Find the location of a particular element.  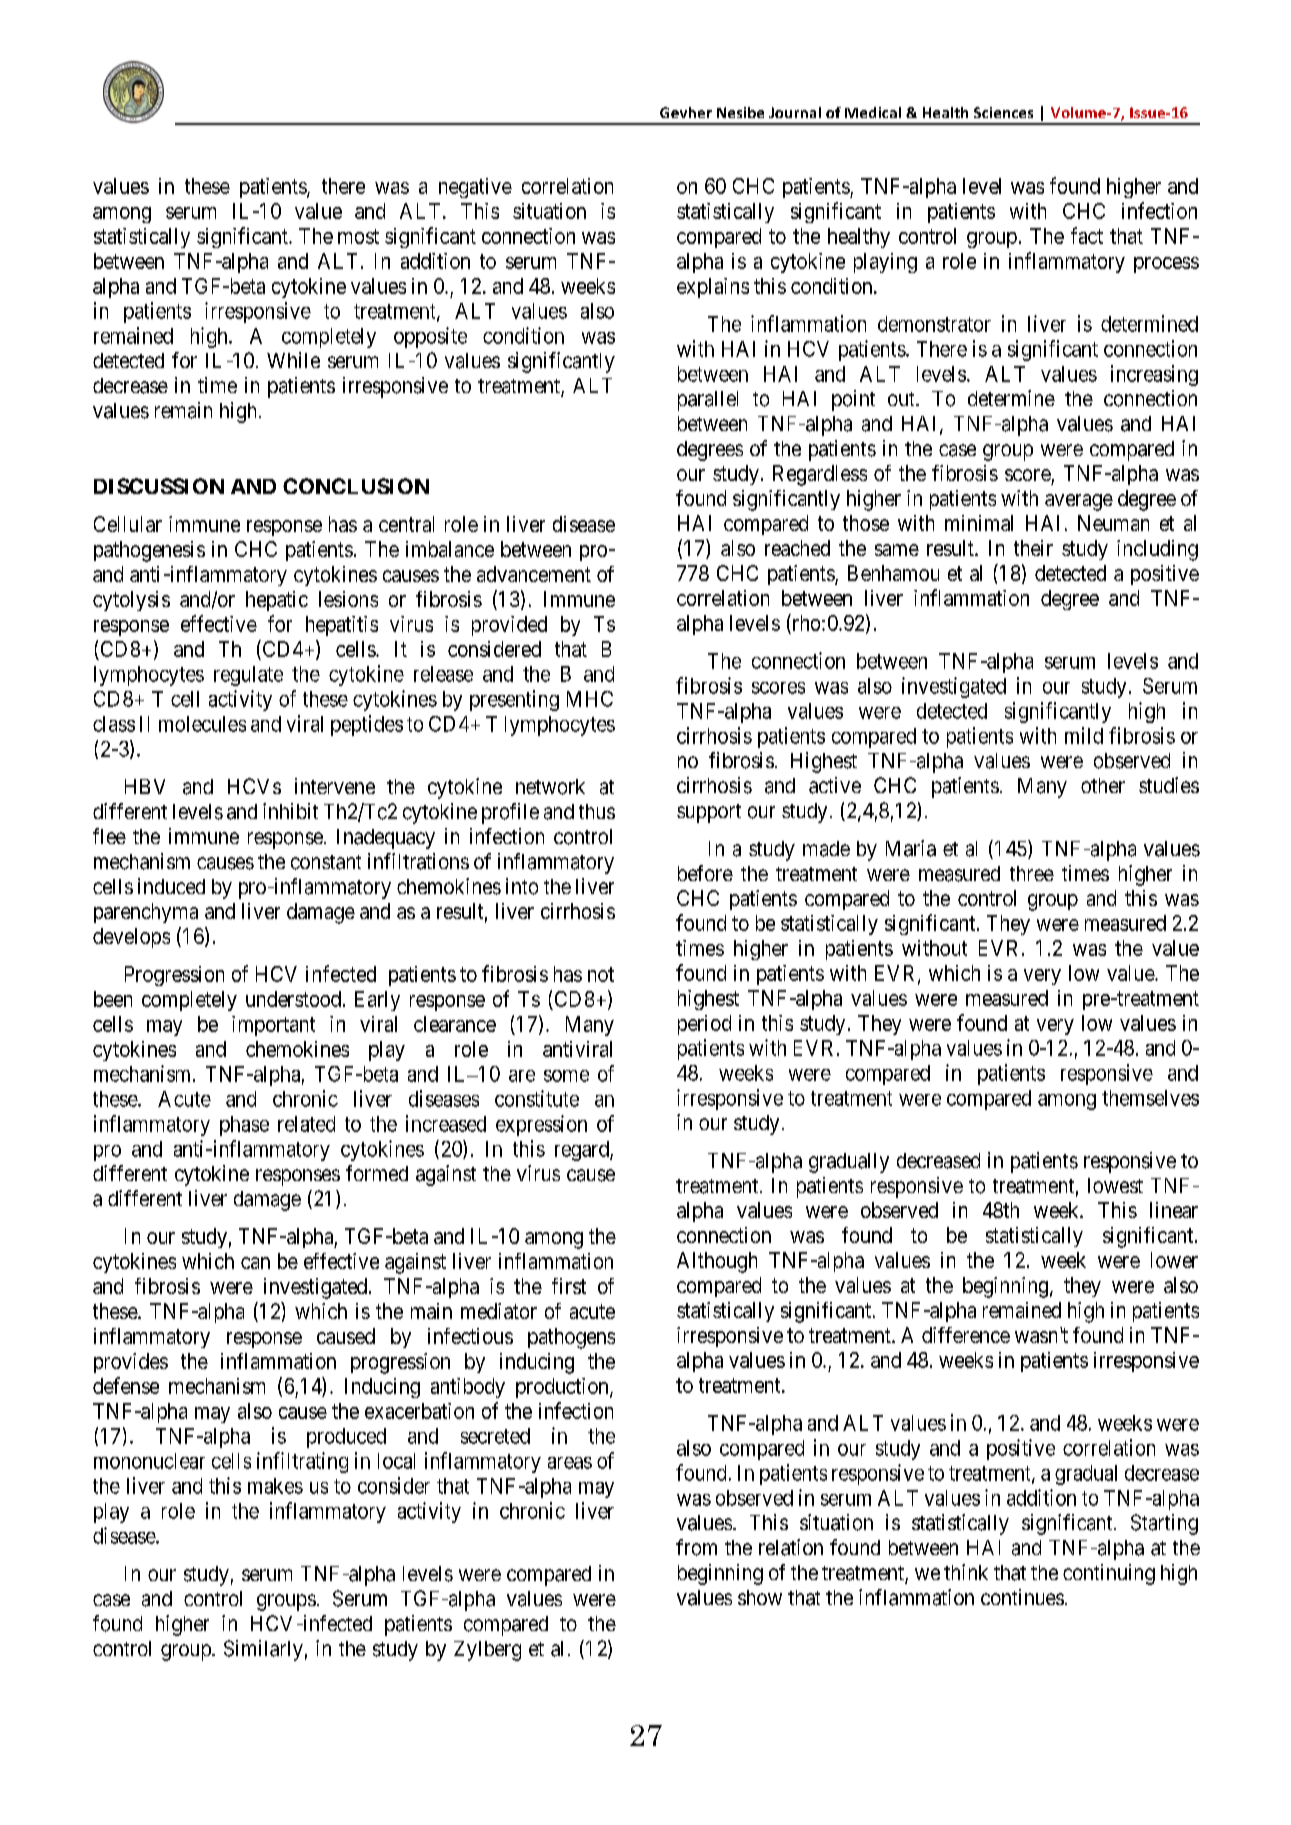

themselves is located at coordinates (1150, 1098).
